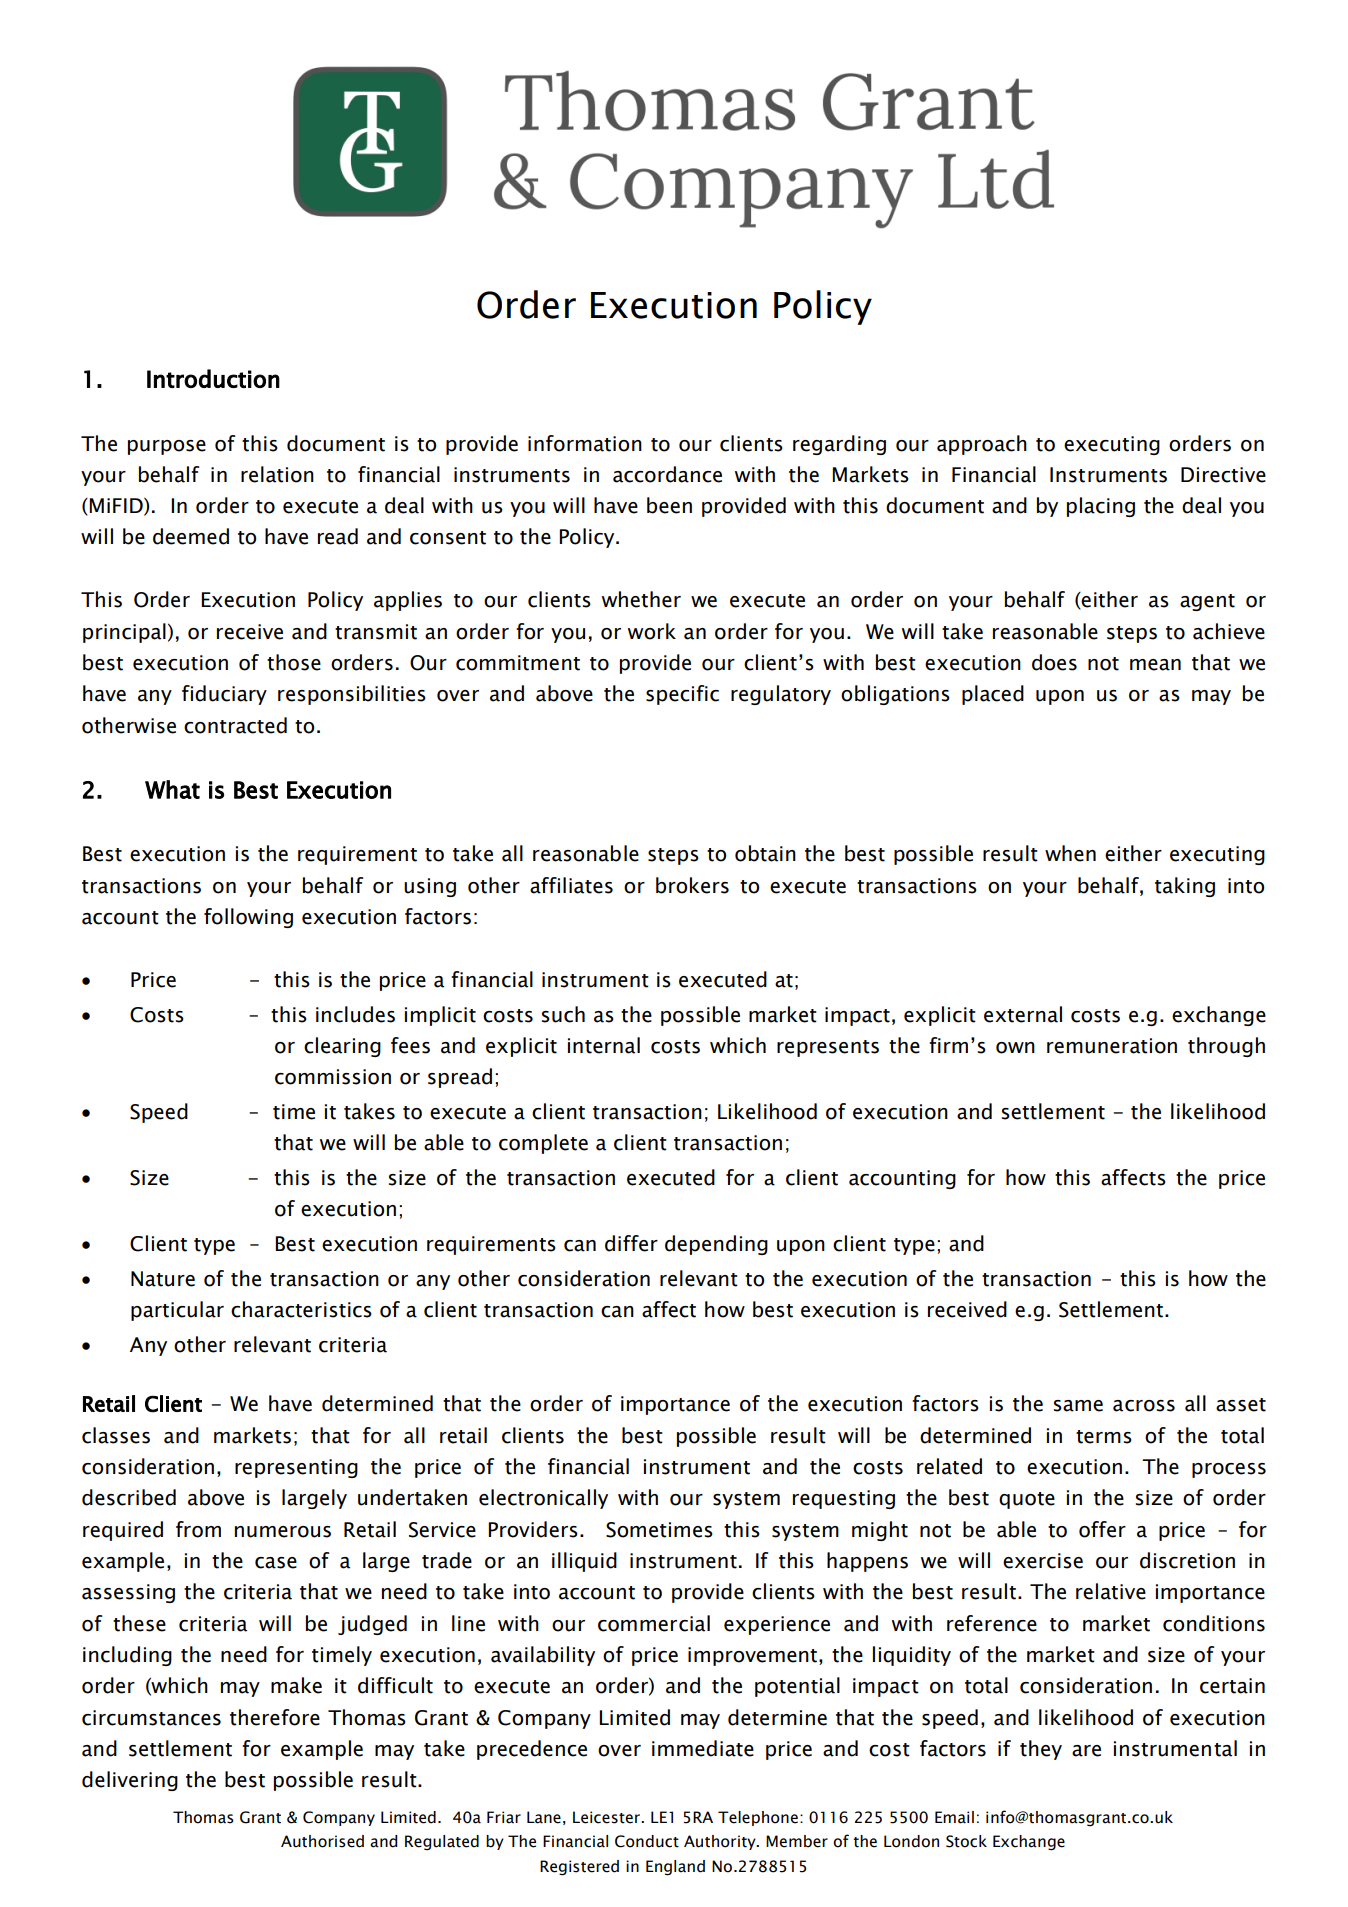 This screenshot has width=1348, height=1907. Describe the element at coordinates (543, 1144) in the screenshot. I see `complete` at that location.
